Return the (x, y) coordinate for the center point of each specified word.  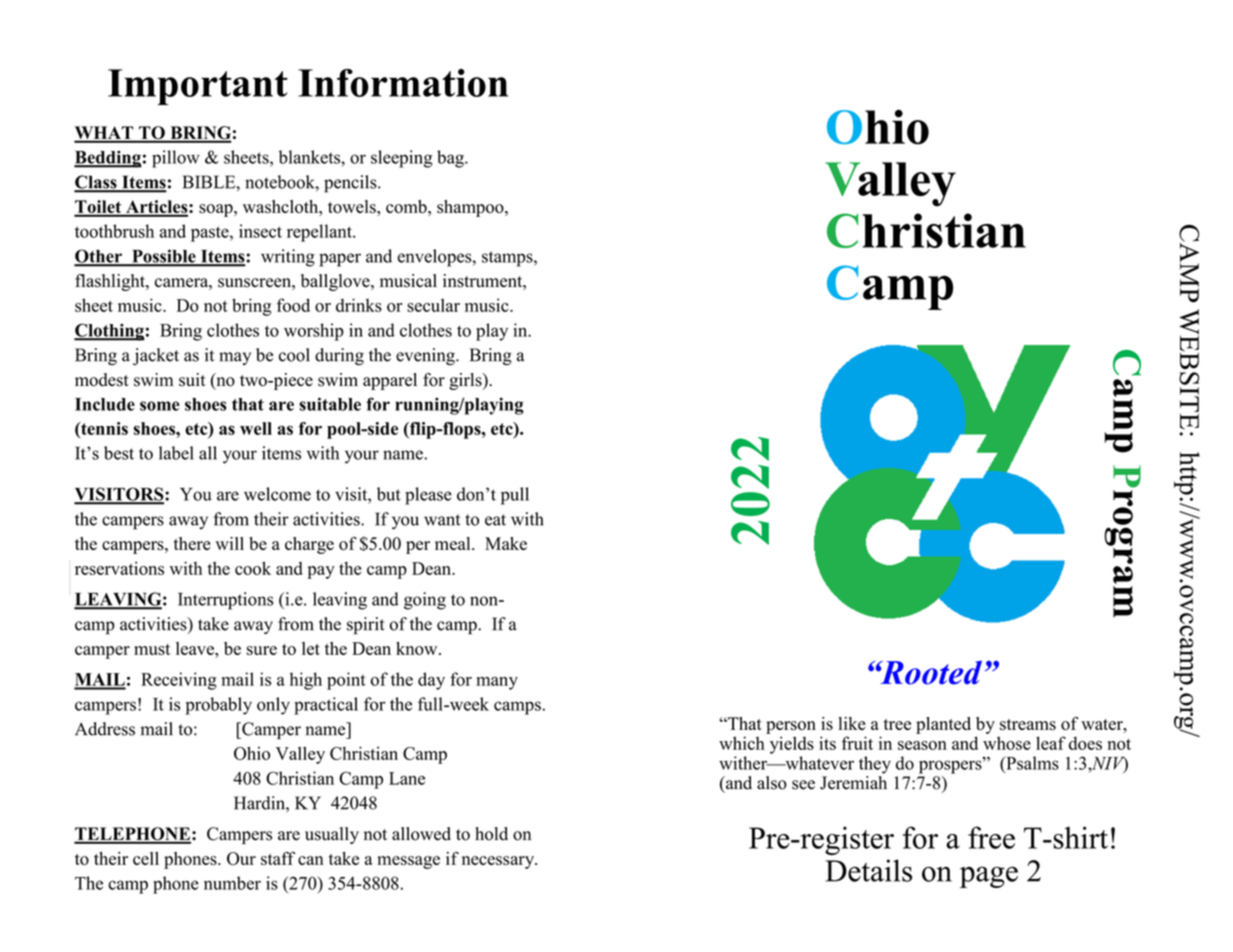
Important (198, 87)
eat (495, 520)
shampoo (471, 208)
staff (278, 858)
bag (451, 159)
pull (515, 496)
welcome (277, 494)
